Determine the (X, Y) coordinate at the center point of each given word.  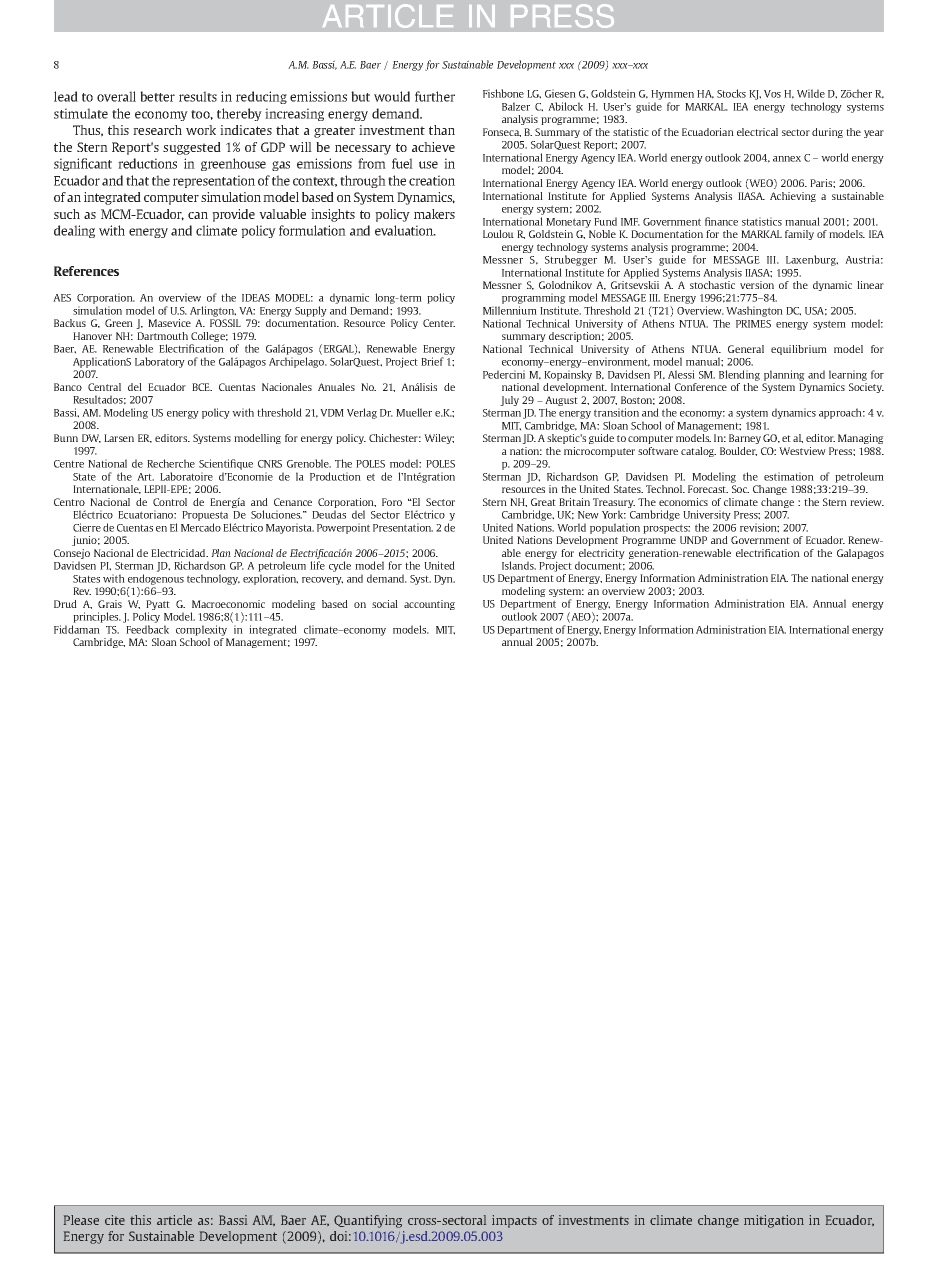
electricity (601, 555)
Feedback (147, 629)
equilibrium (799, 350)
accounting (429, 605)
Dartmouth (162, 336)
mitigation (774, 1221)
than (442, 130)
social (385, 604)
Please (81, 1220)
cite (115, 1220)
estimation (789, 476)
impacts (514, 1221)
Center (439, 323)
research (157, 130)
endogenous (156, 579)
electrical (757, 132)
